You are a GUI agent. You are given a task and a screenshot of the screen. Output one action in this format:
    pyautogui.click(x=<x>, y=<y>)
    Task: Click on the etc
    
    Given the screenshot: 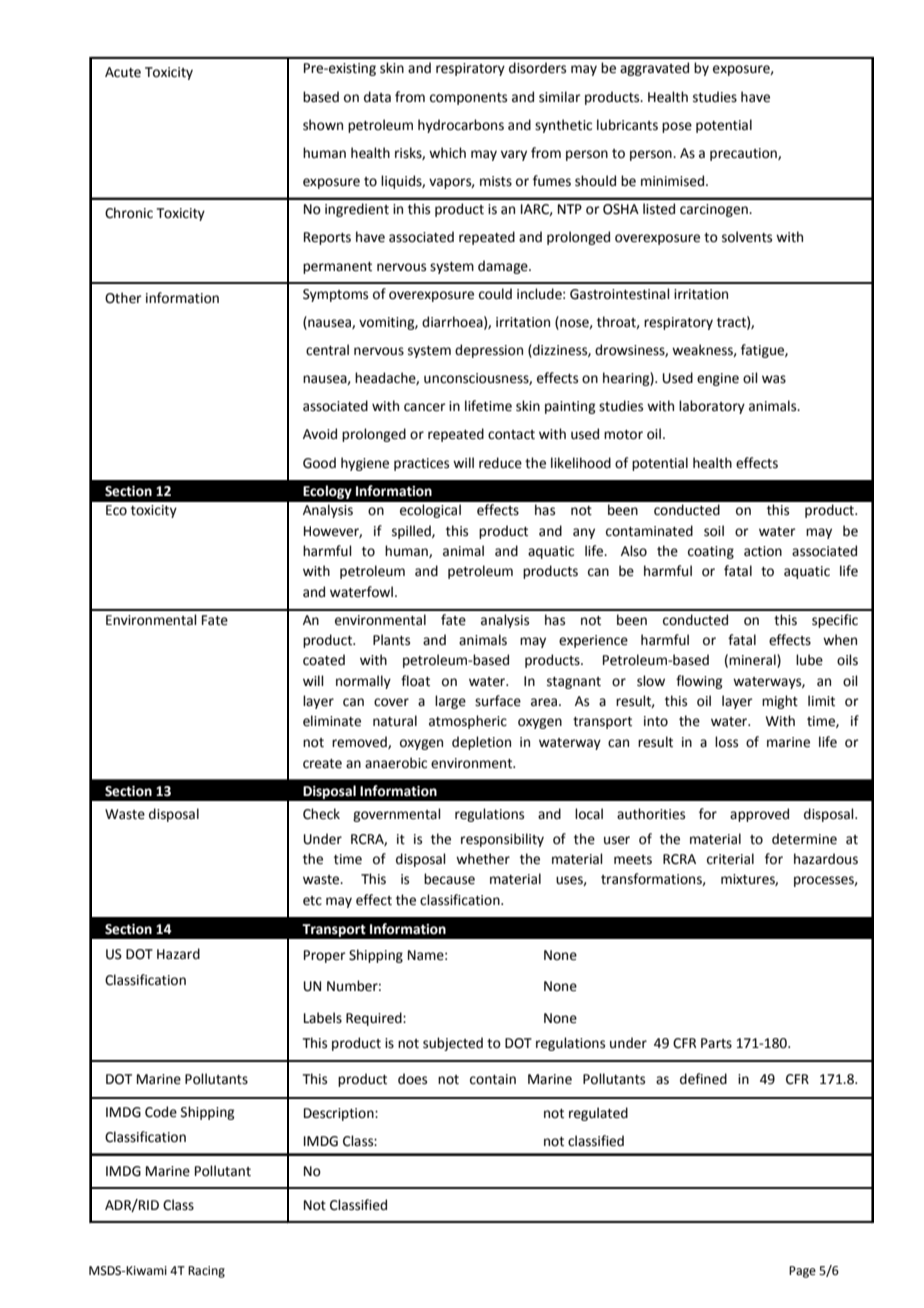 What is the action you would take?
    pyautogui.click(x=312, y=901)
